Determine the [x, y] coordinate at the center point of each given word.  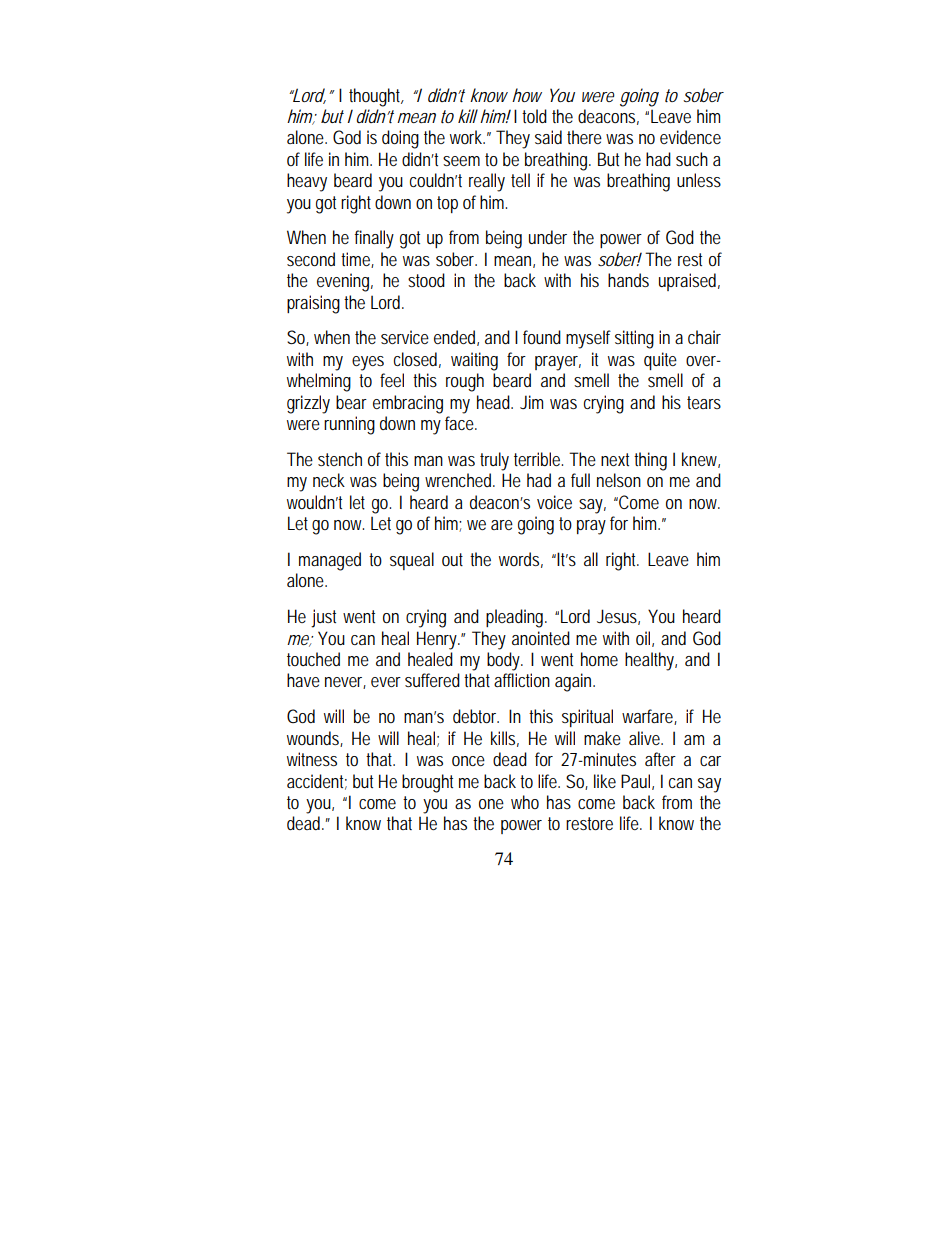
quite [660, 361]
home [599, 659]
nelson [619, 480]
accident [317, 782]
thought [376, 97]
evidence [690, 137]
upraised [689, 282]
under [548, 237]
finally [374, 239]
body [505, 661]
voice [554, 502]
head [495, 402]
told [534, 116]
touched [313, 659]
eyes [368, 363]
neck [329, 480]
